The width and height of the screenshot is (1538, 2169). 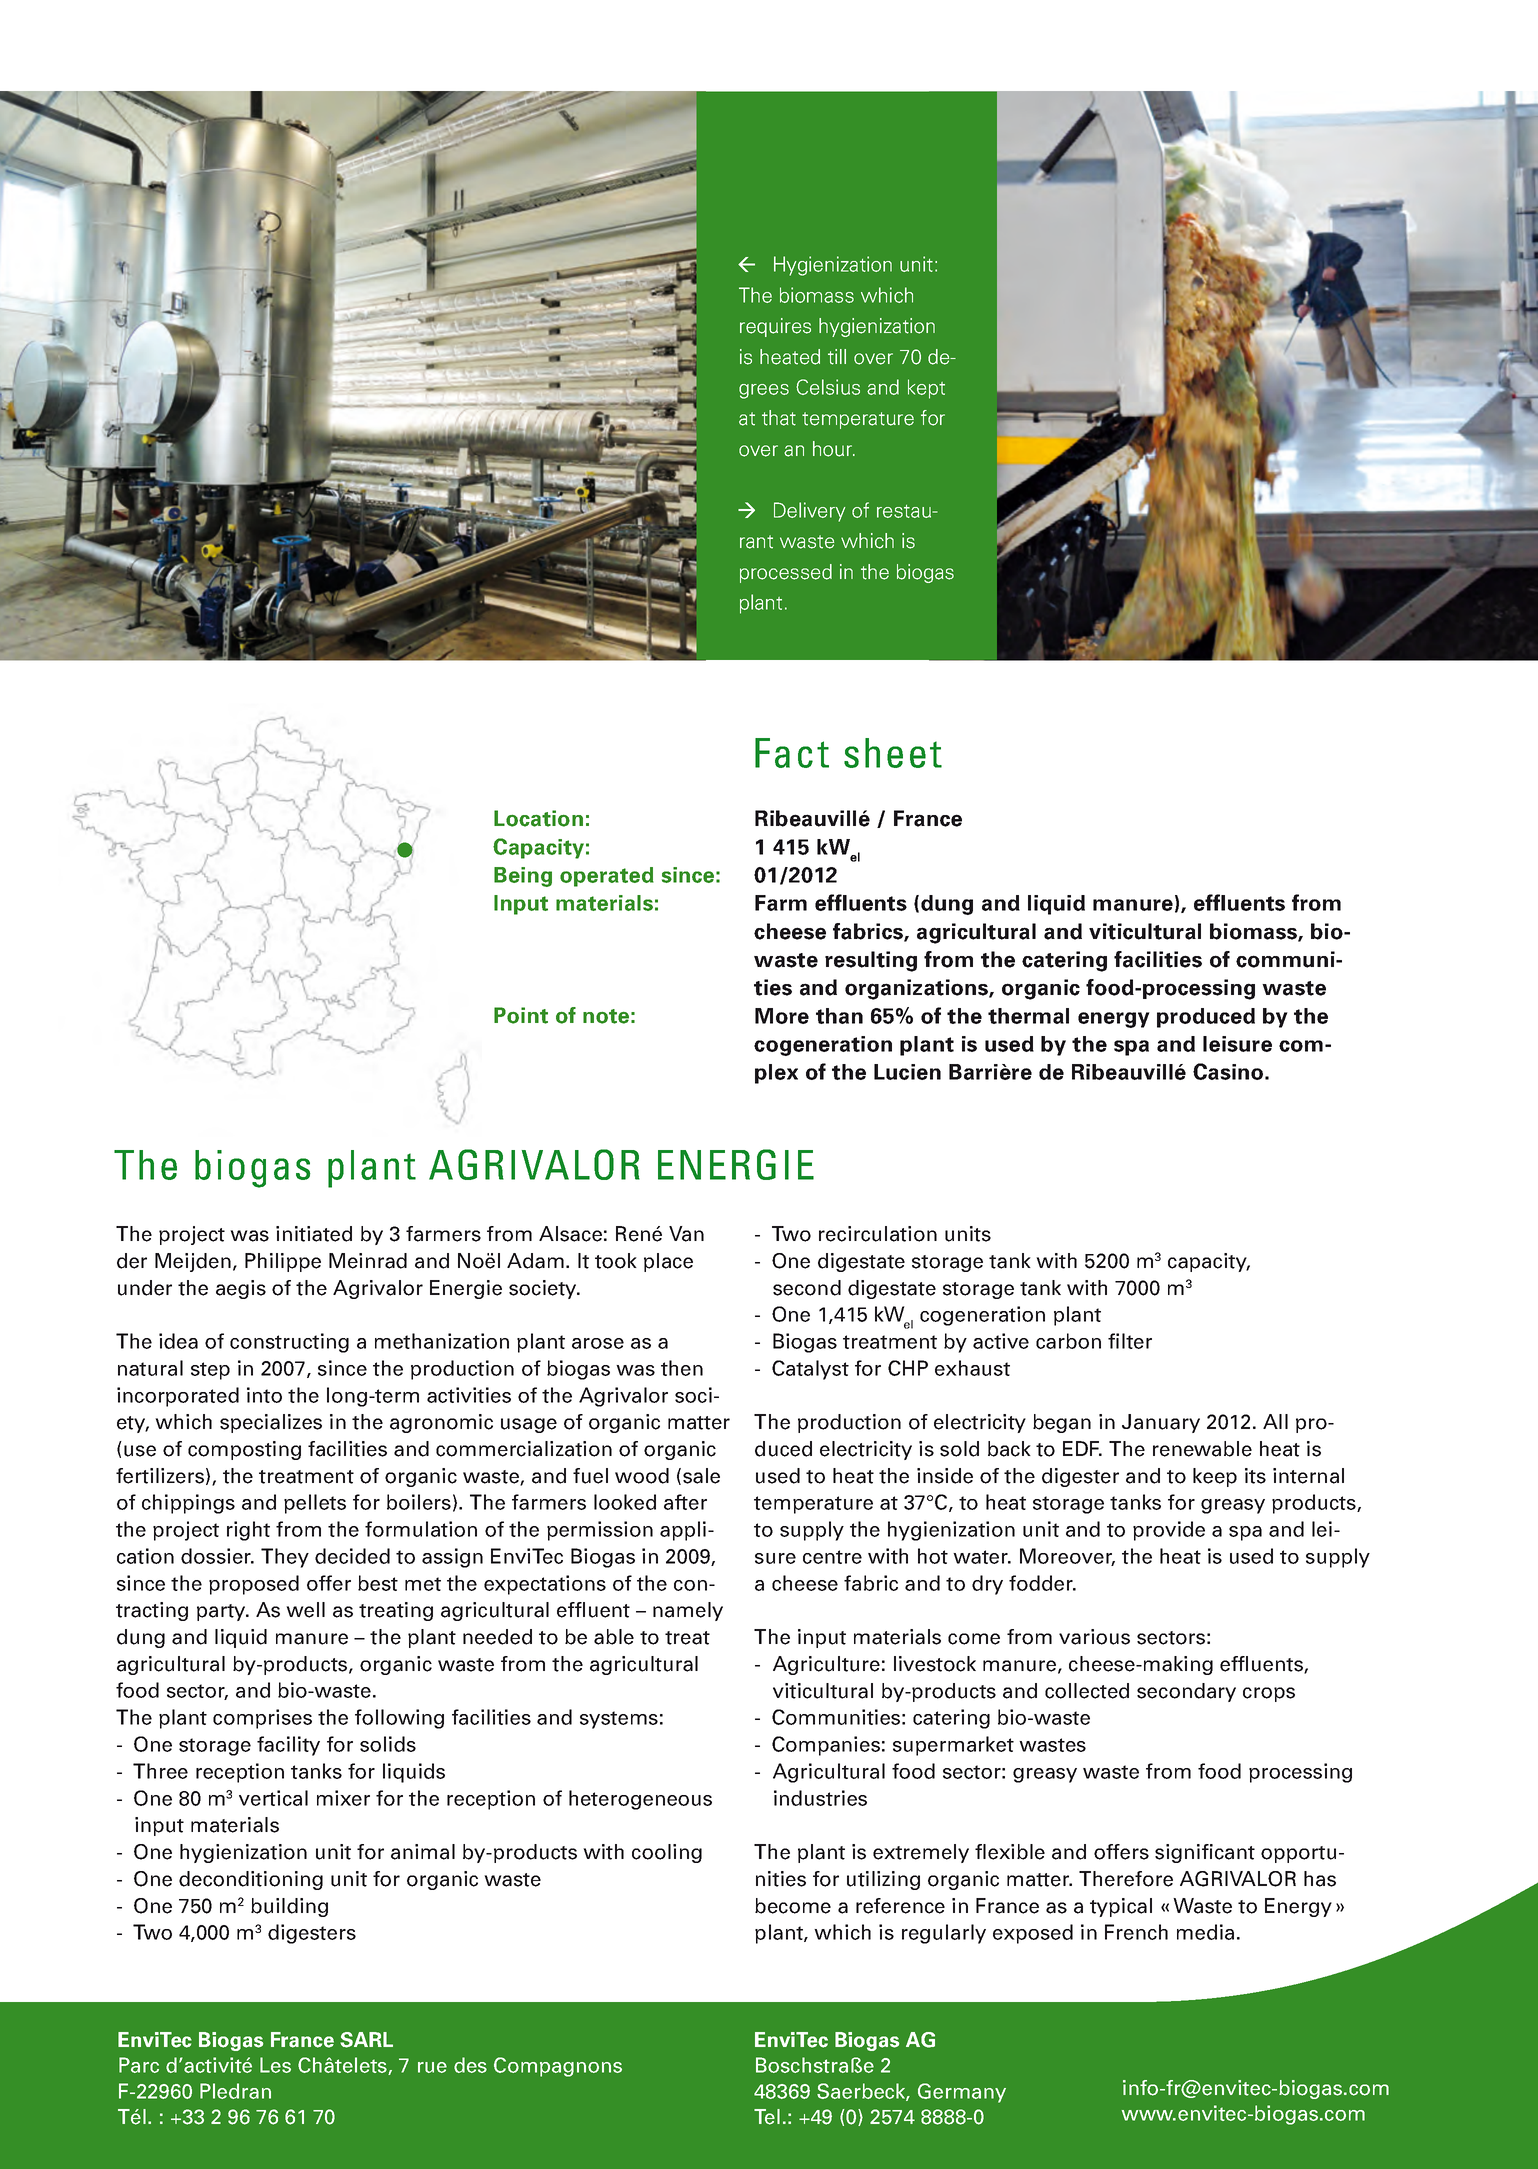 I want to click on pellets, so click(x=315, y=1504).
